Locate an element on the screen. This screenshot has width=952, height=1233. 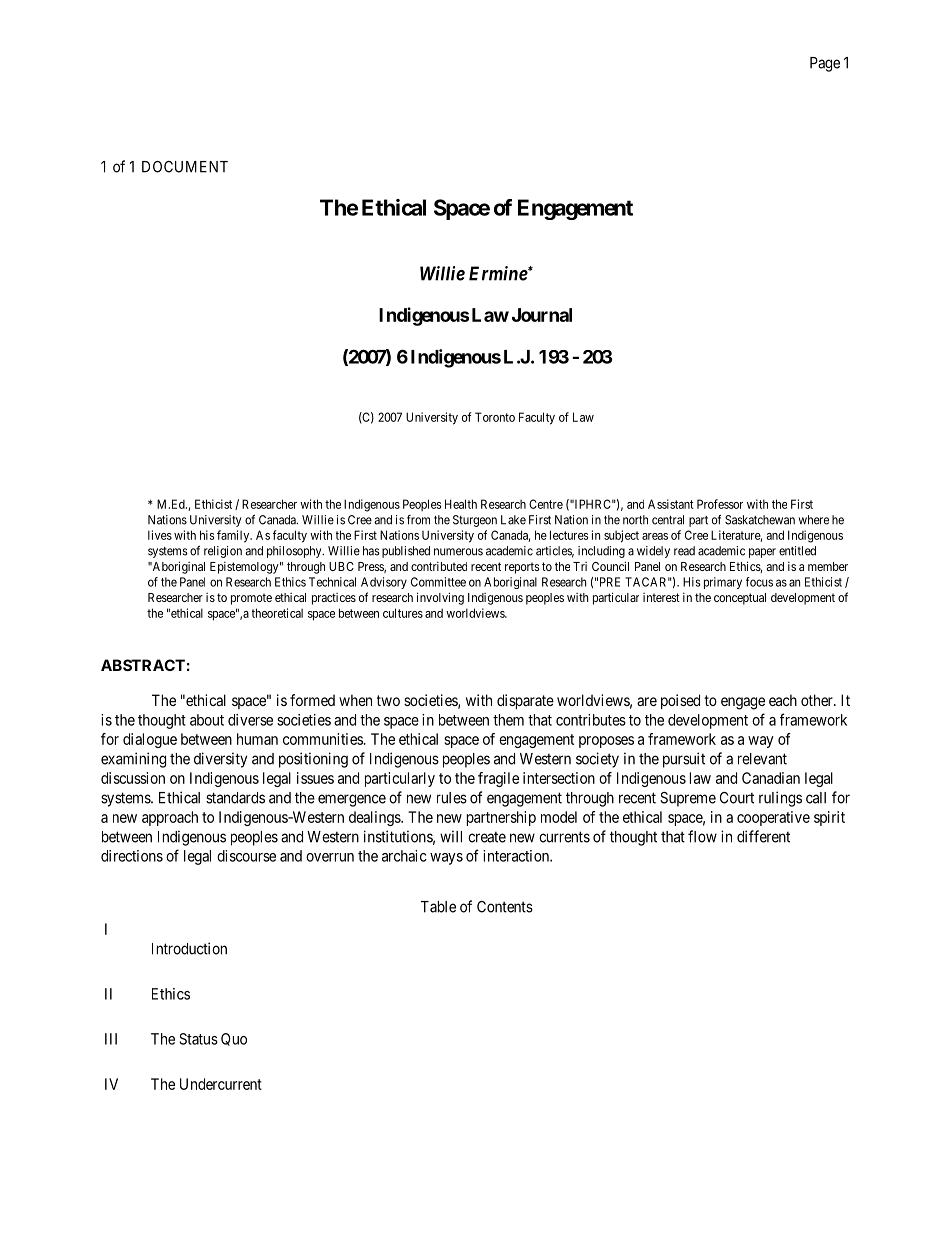
religion is located at coordinates (223, 552).
